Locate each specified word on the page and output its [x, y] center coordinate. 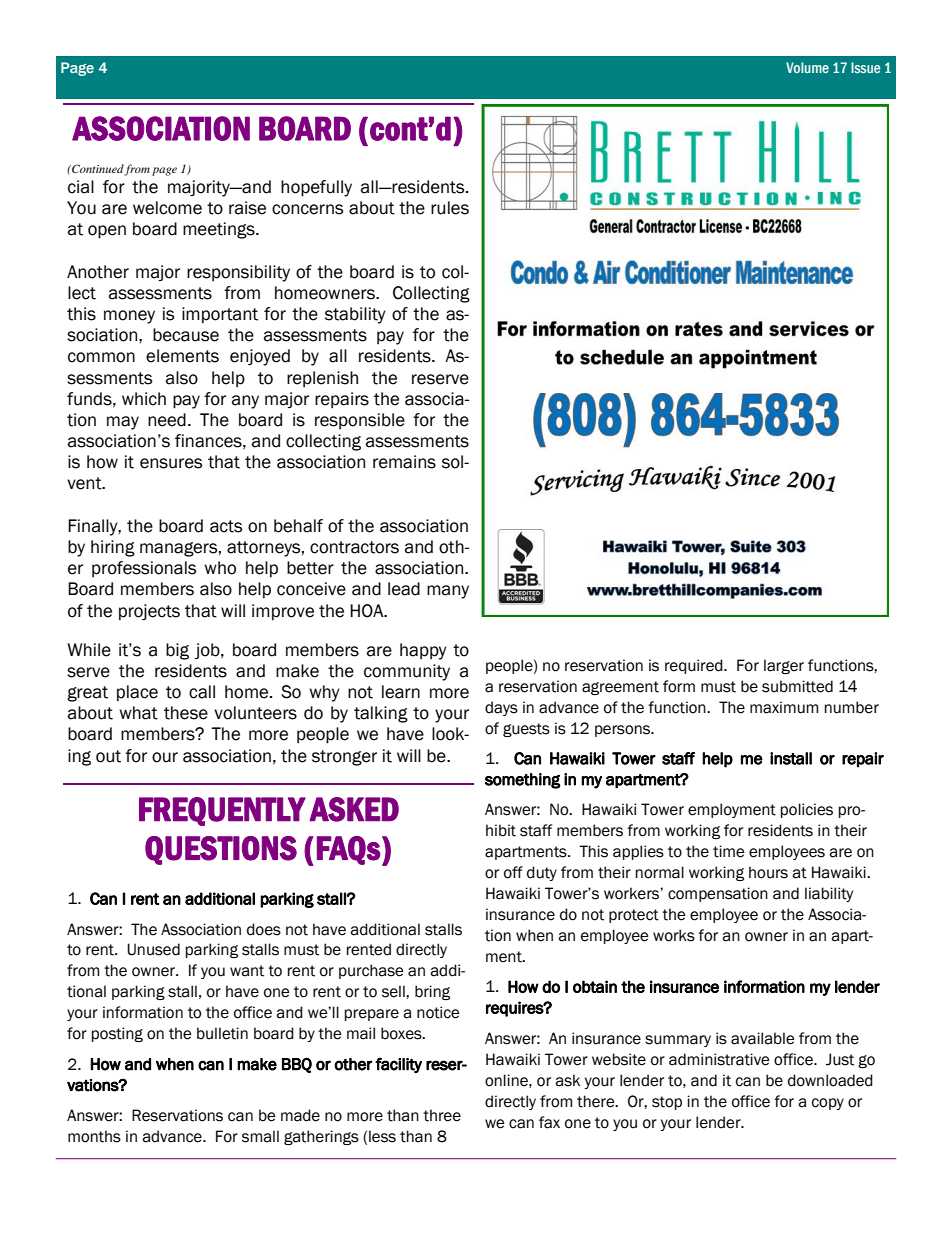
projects [149, 612]
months [94, 1136]
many [448, 592]
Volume [807, 67]
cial [81, 187]
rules [450, 208]
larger [784, 666]
